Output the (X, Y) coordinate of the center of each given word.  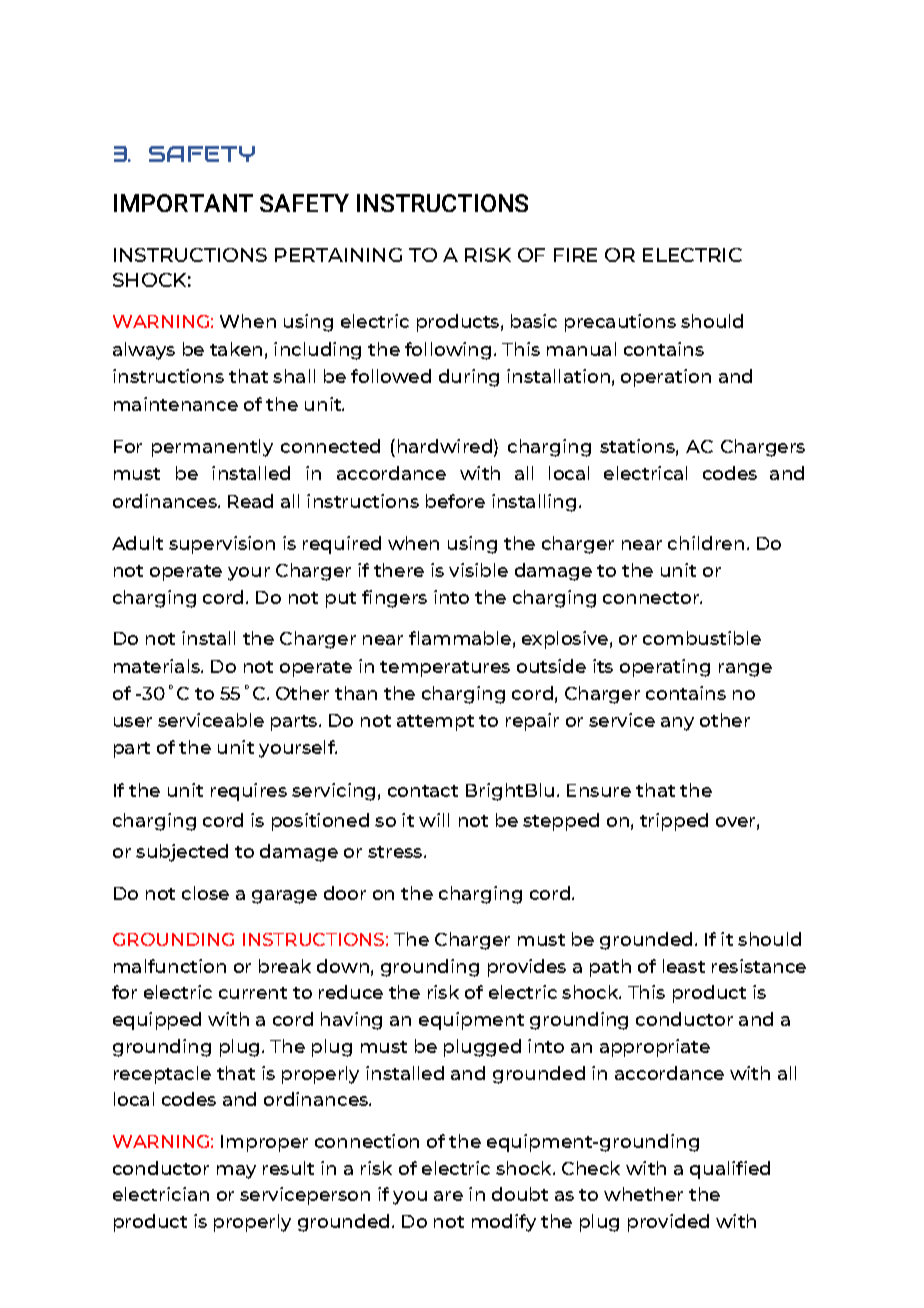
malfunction (170, 966)
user (133, 722)
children (706, 543)
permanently (212, 448)
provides (527, 968)
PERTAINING (338, 255)
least (684, 966)
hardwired (445, 446)
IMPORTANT (183, 203)
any (677, 724)
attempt (435, 723)
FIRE (575, 255)
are (448, 1196)
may (236, 1172)
